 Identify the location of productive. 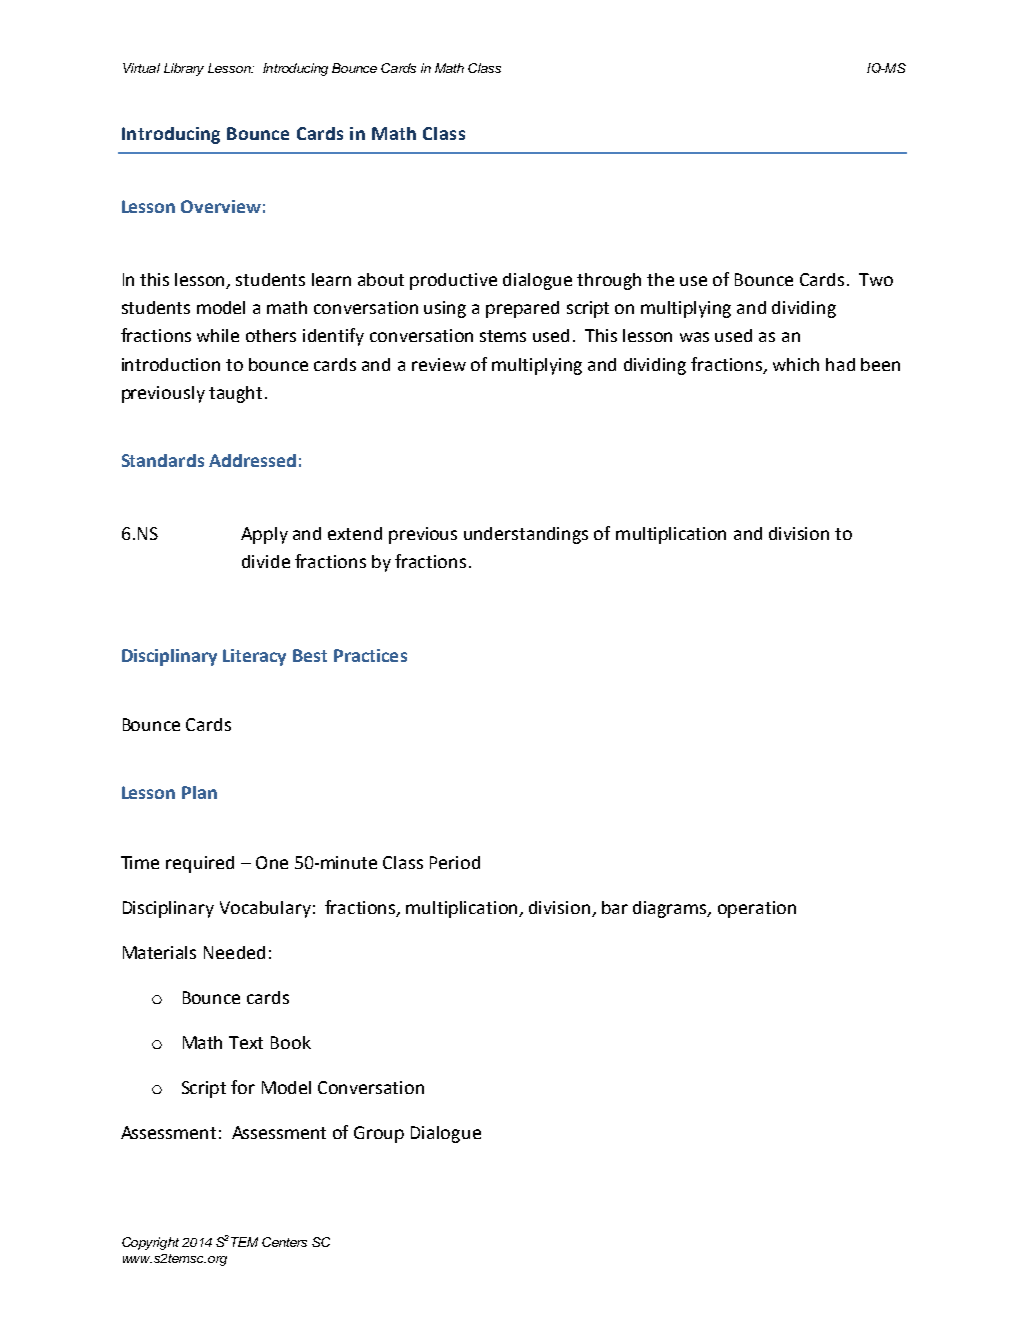
(453, 281).
